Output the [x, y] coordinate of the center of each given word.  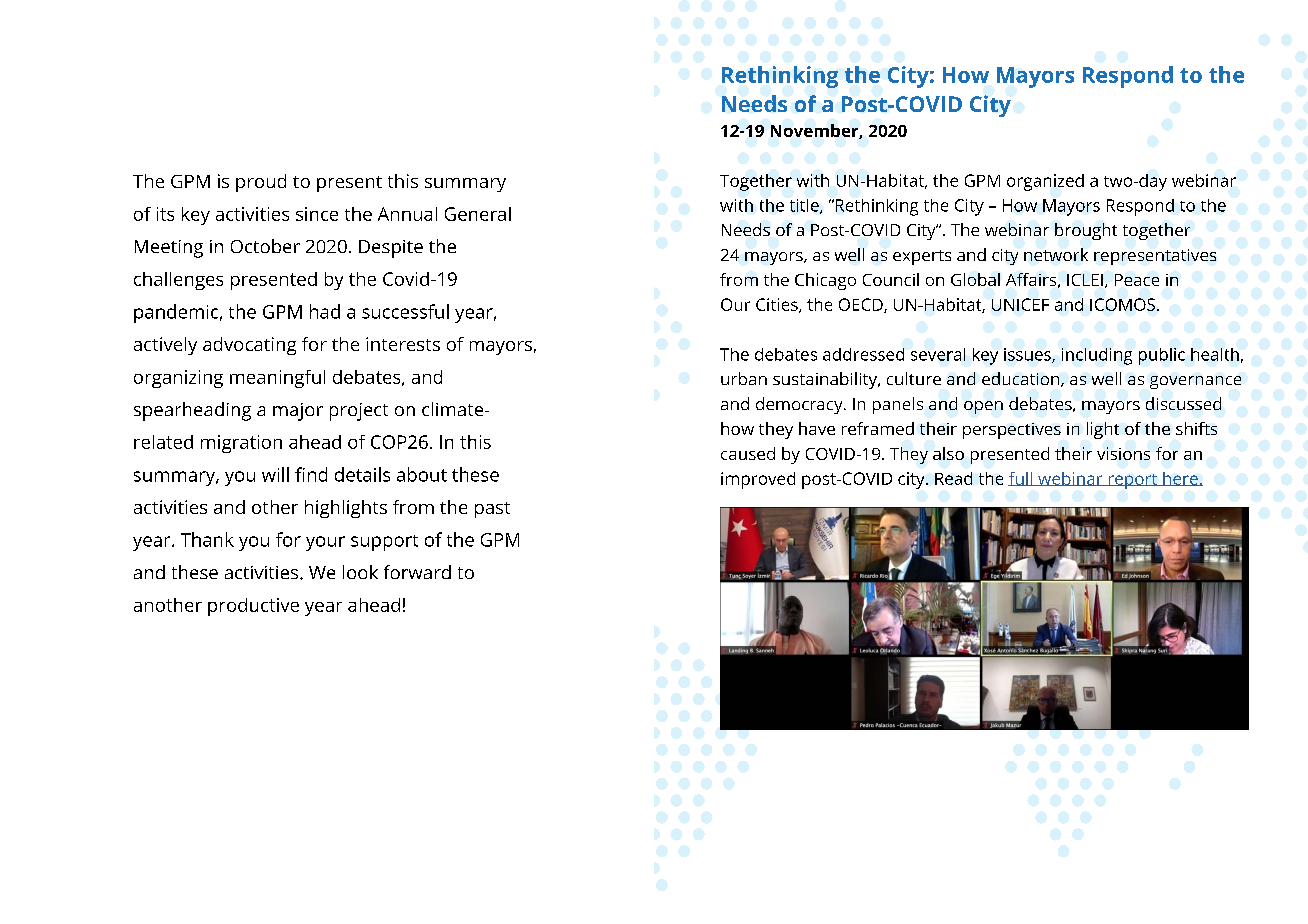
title [805, 206]
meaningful [277, 379]
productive [253, 607]
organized [1045, 182]
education [1022, 379]
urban [744, 378]
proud [261, 183]
